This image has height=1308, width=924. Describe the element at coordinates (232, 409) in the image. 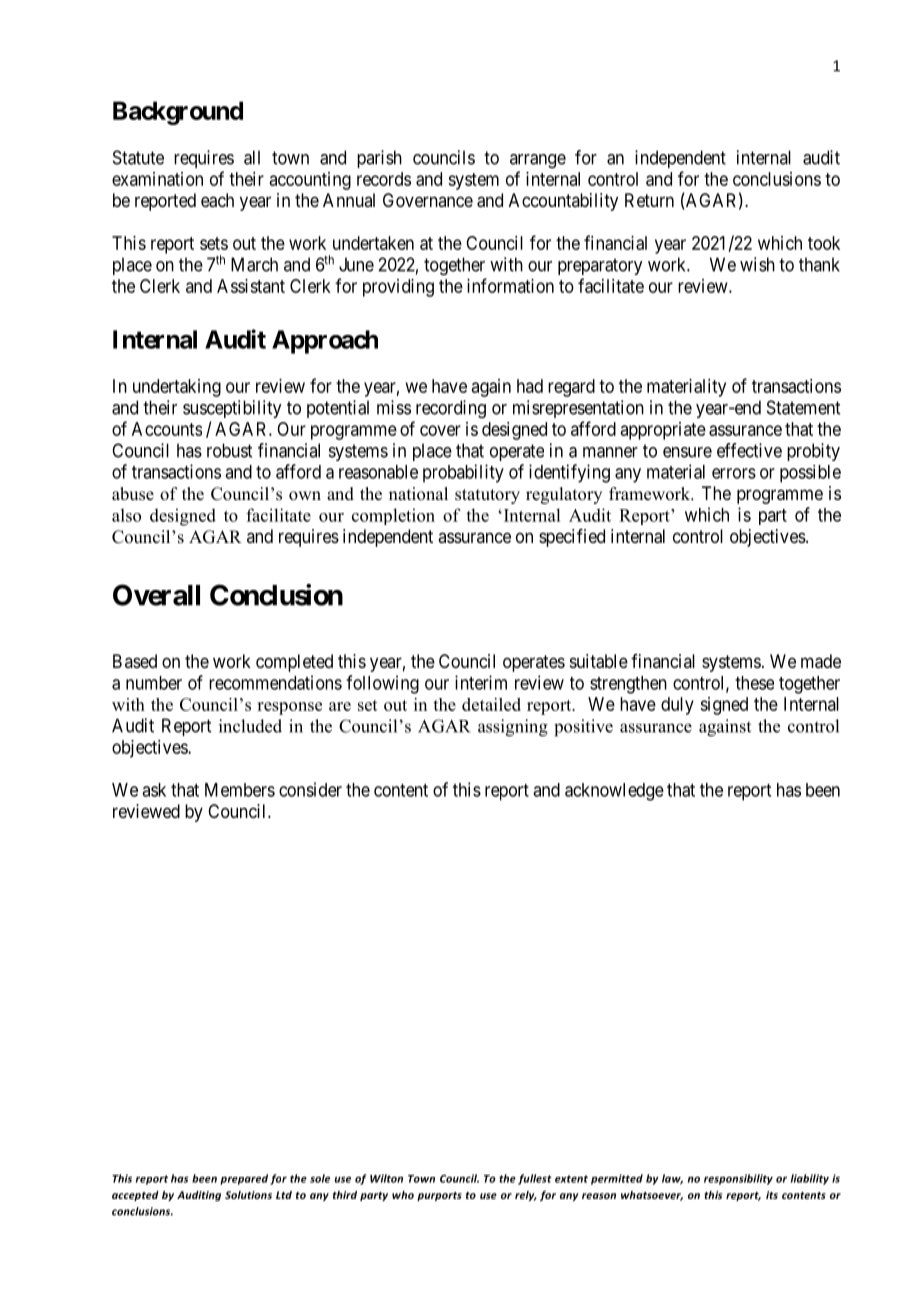

I see `susceptibility` at that location.
